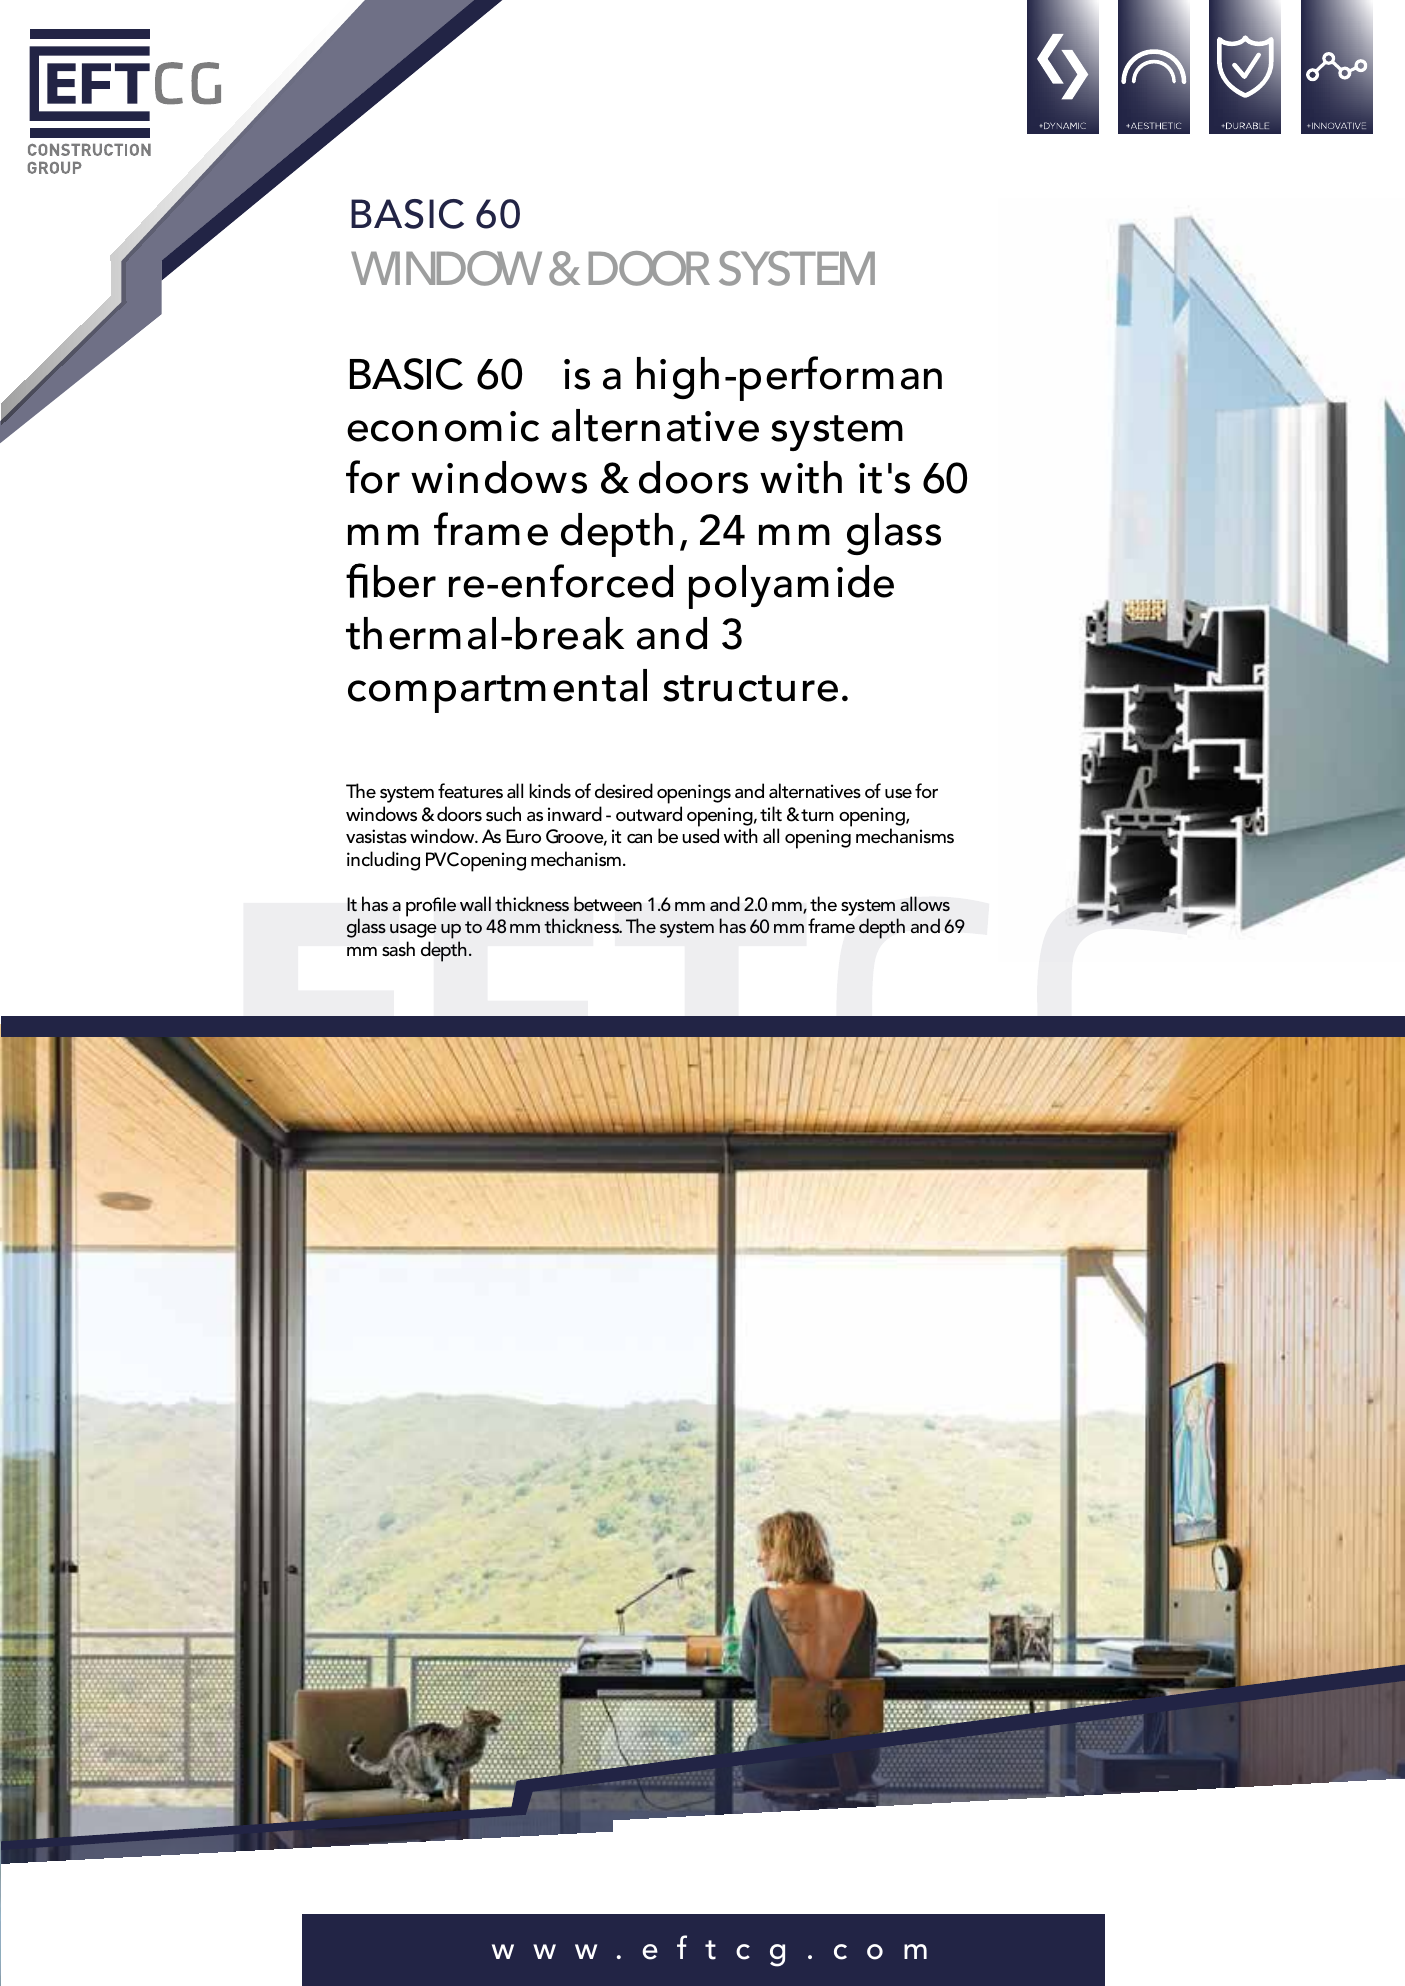 Image resolution: width=1405 pixels, height=1986 pixels. What do you see at coordinates (750, 688) in the document?
I see `structure` at bounding box center [750, 688].
